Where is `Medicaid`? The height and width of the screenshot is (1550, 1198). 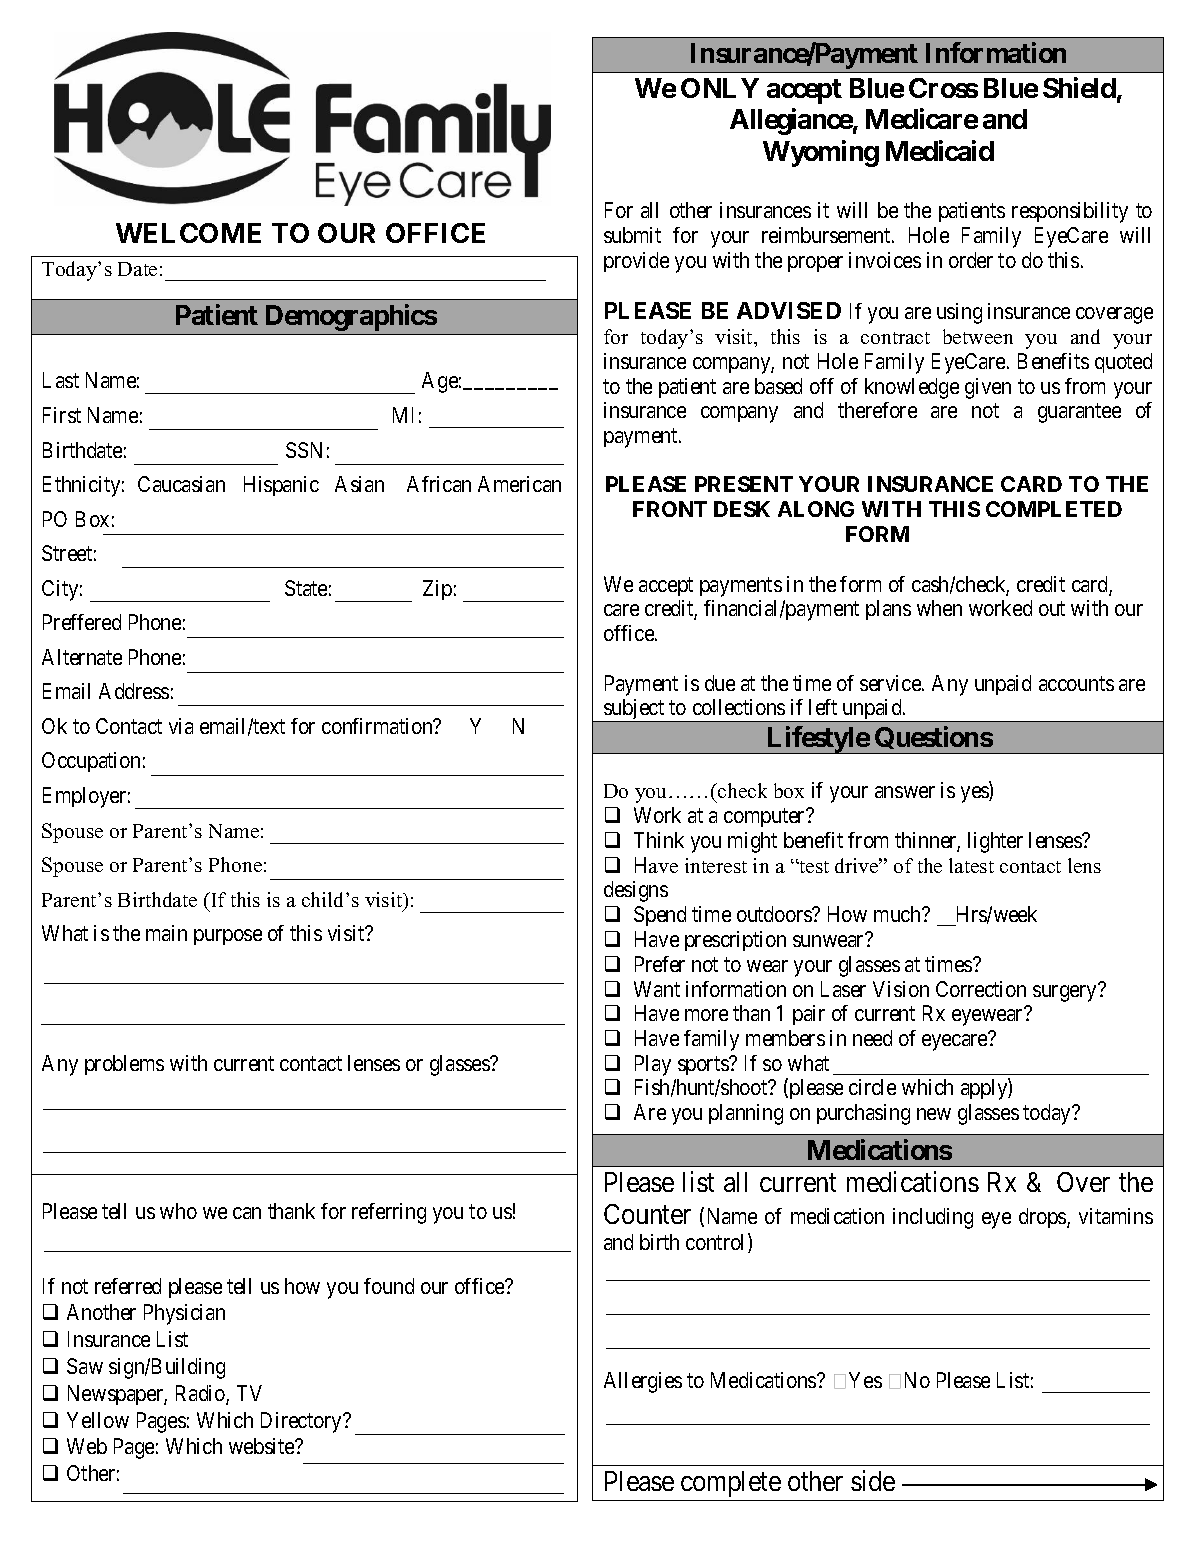
Medicaid is located at coordinates (940, 150).
